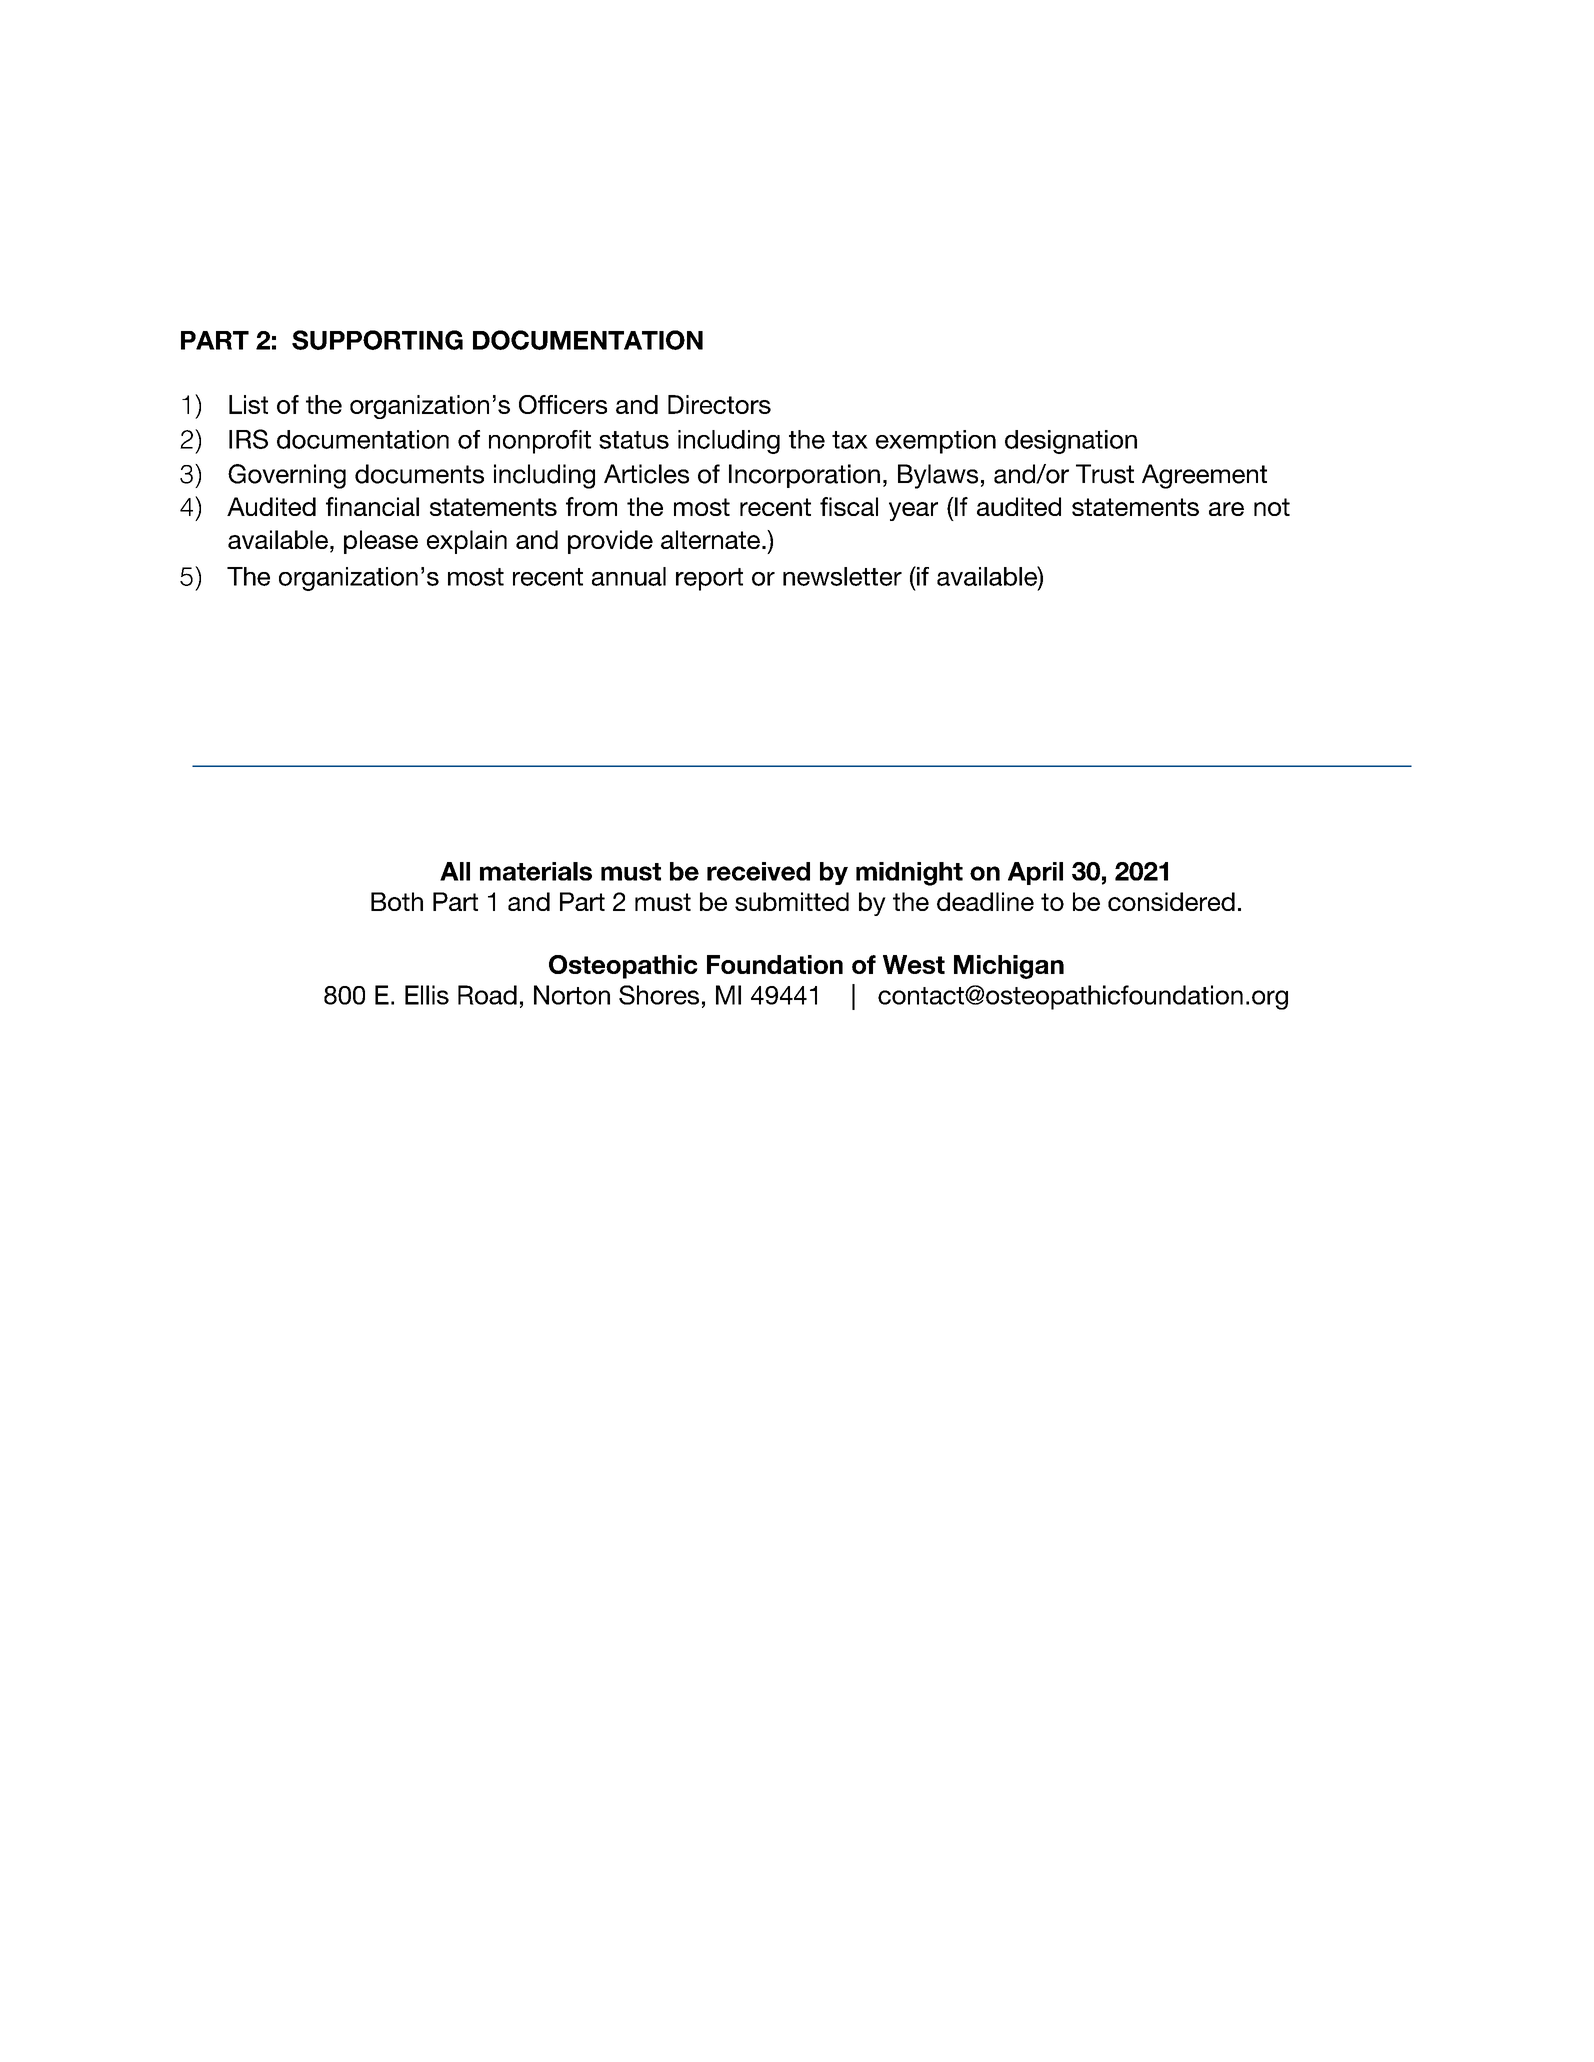  What do you see at coordinates (1071, 442) in the page?
I see `designation` at bounding box center [1071, 442].
